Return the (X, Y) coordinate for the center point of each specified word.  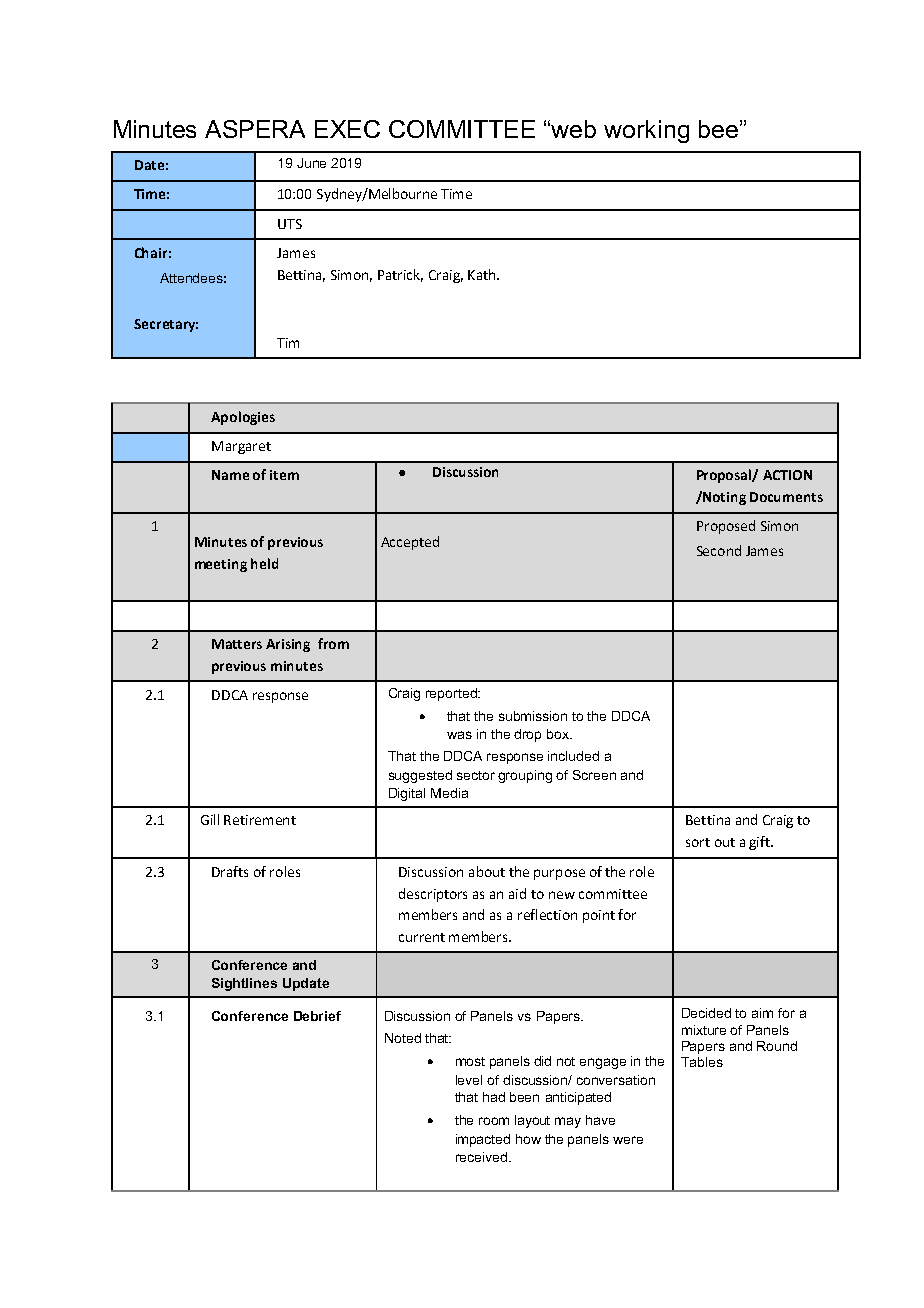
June (311, 163)
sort (698, 842)
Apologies (243, 418)
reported (452, 694)
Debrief (317, 1016)
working (646, 131)
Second (719, 550)
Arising (288, 645)
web (573, 129)
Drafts (230, 871)
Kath (483, 274)
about (487, 871)
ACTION (787, 475)
